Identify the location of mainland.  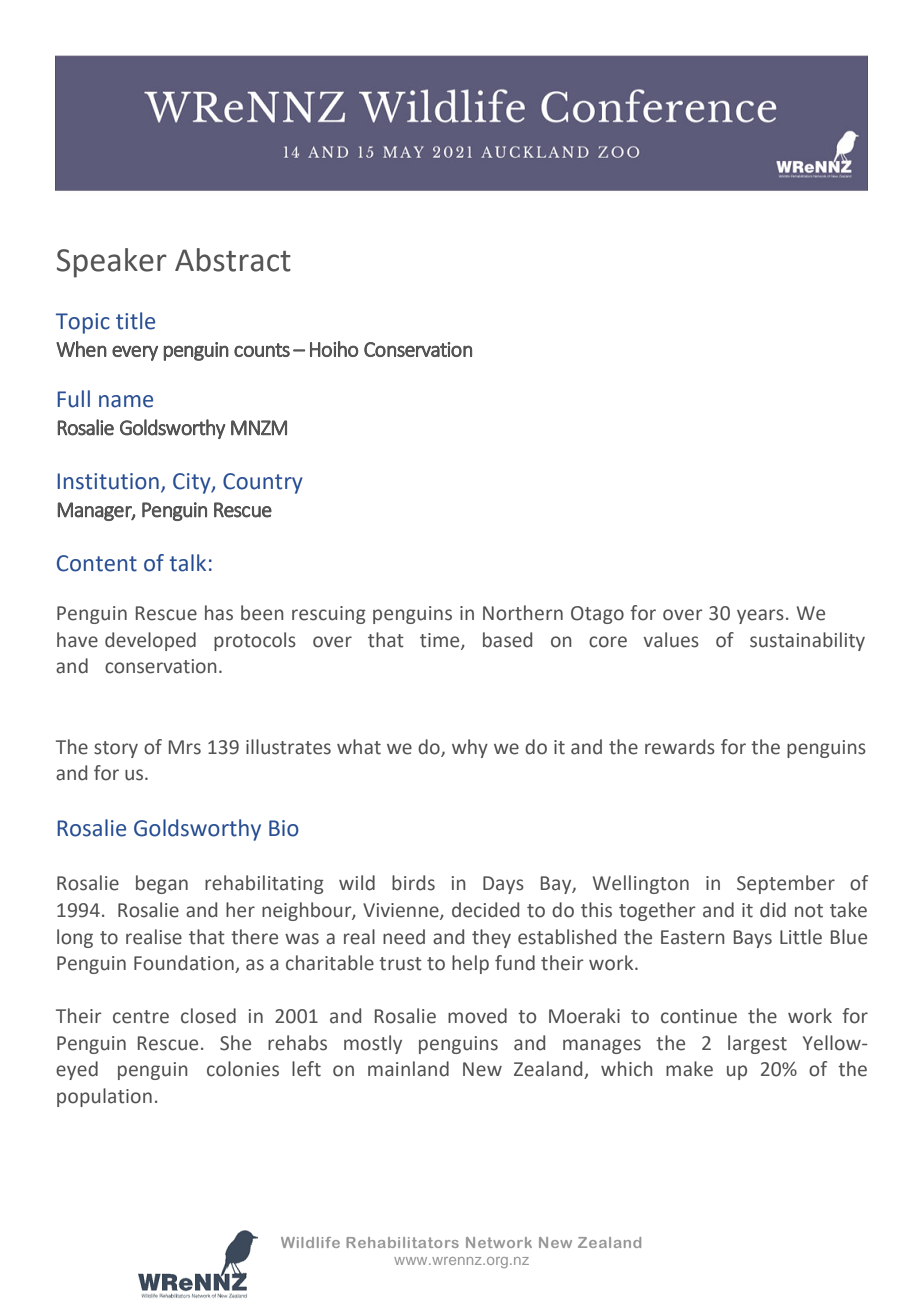
(408, 1069).
